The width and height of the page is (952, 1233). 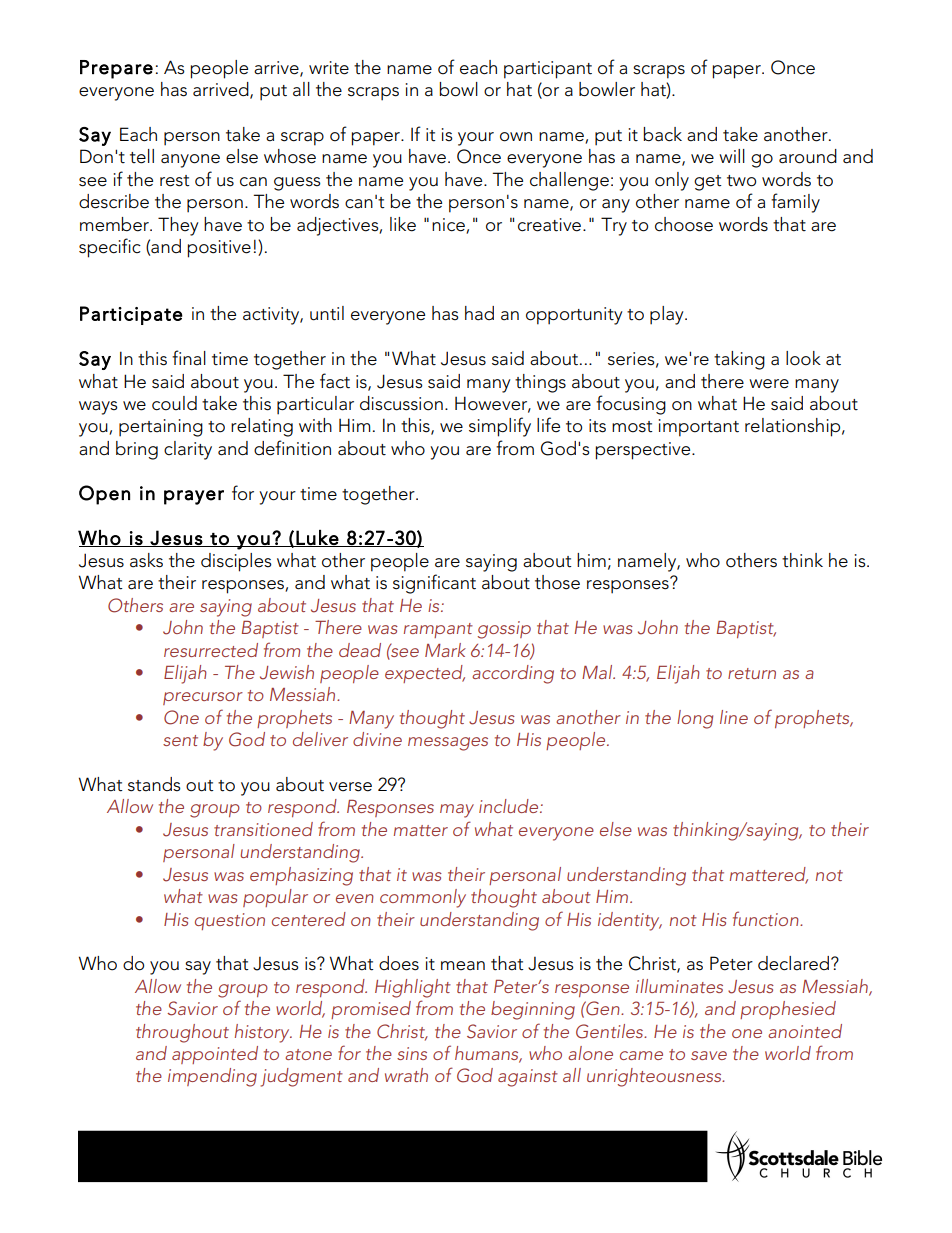 I want to click on sins, so click(x=412, y=1053).
